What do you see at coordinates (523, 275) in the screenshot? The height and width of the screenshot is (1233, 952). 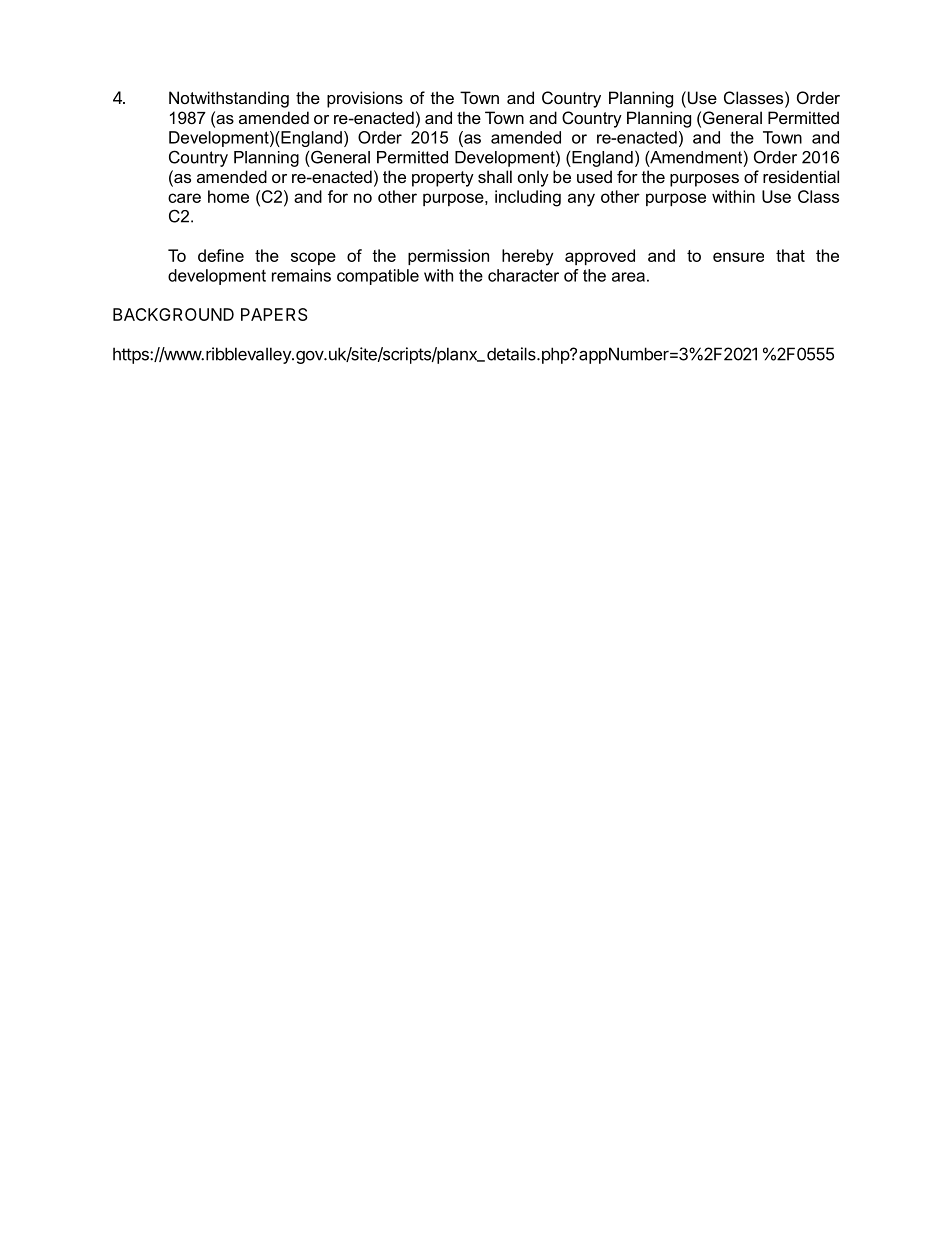 I see `character` at bounding box center [523, 275].
